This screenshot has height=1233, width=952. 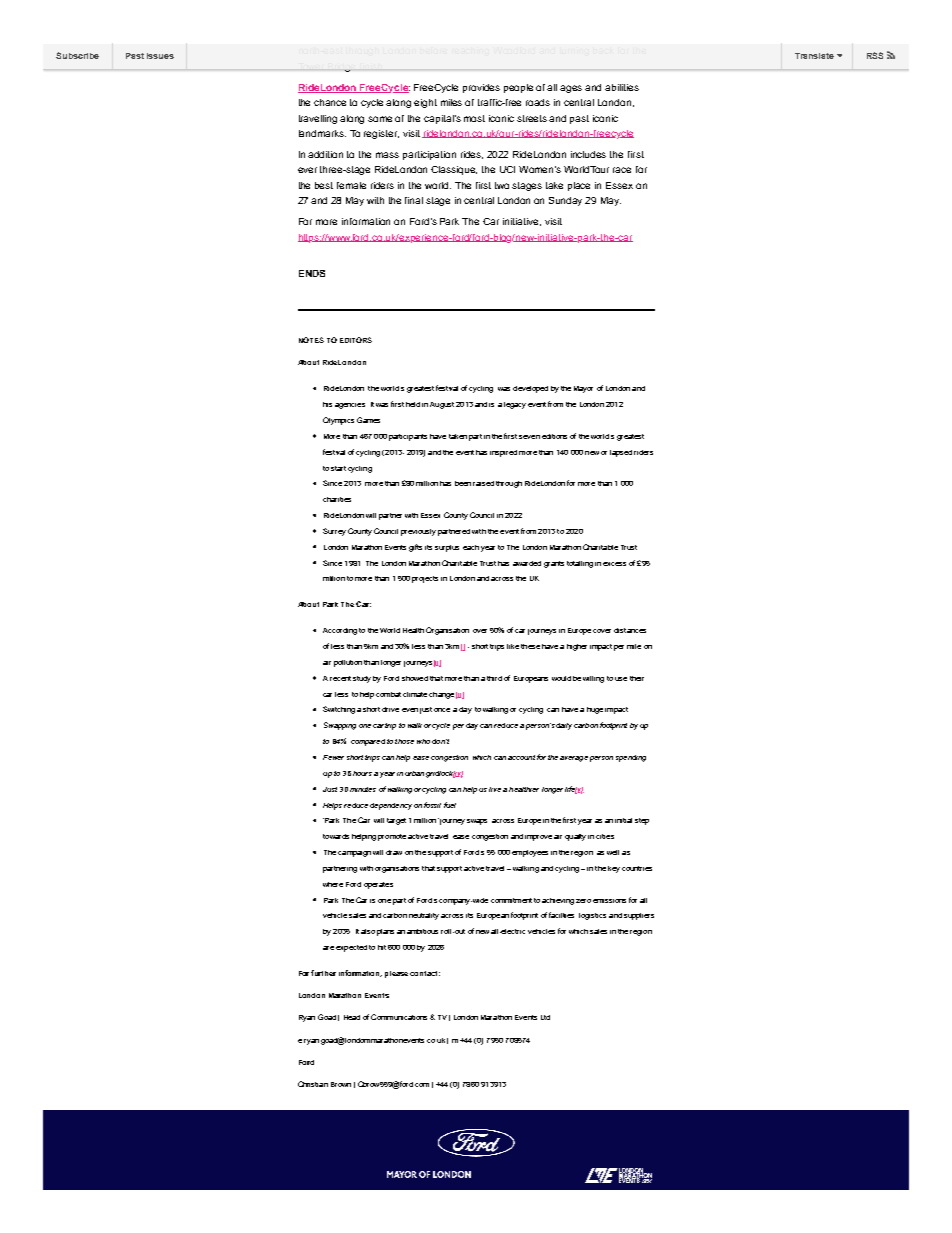 I want to click on excess, so click(x=614, y=564).
